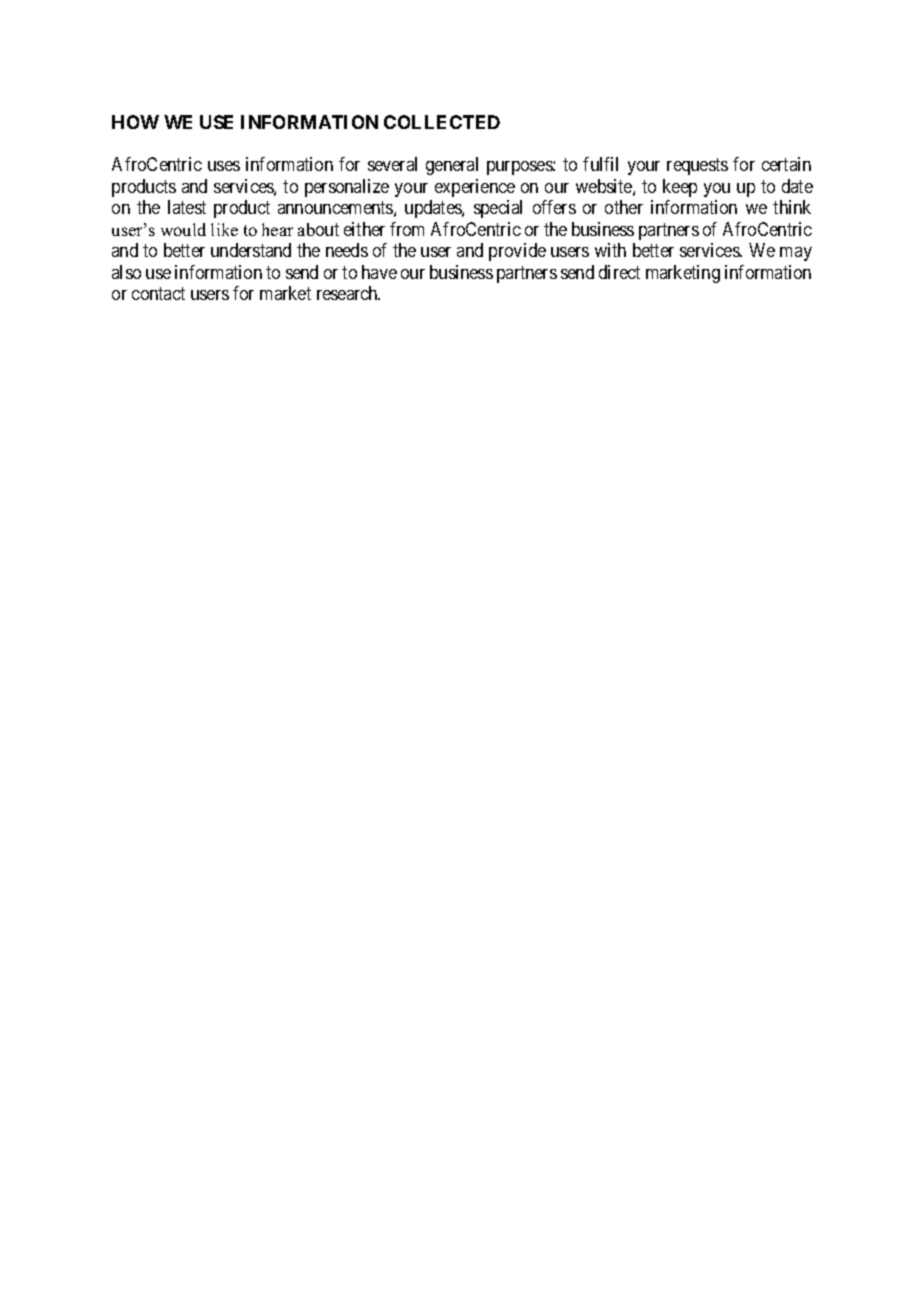 This image has height=1308, width=924. I want to click on think, so click(792, 207).
